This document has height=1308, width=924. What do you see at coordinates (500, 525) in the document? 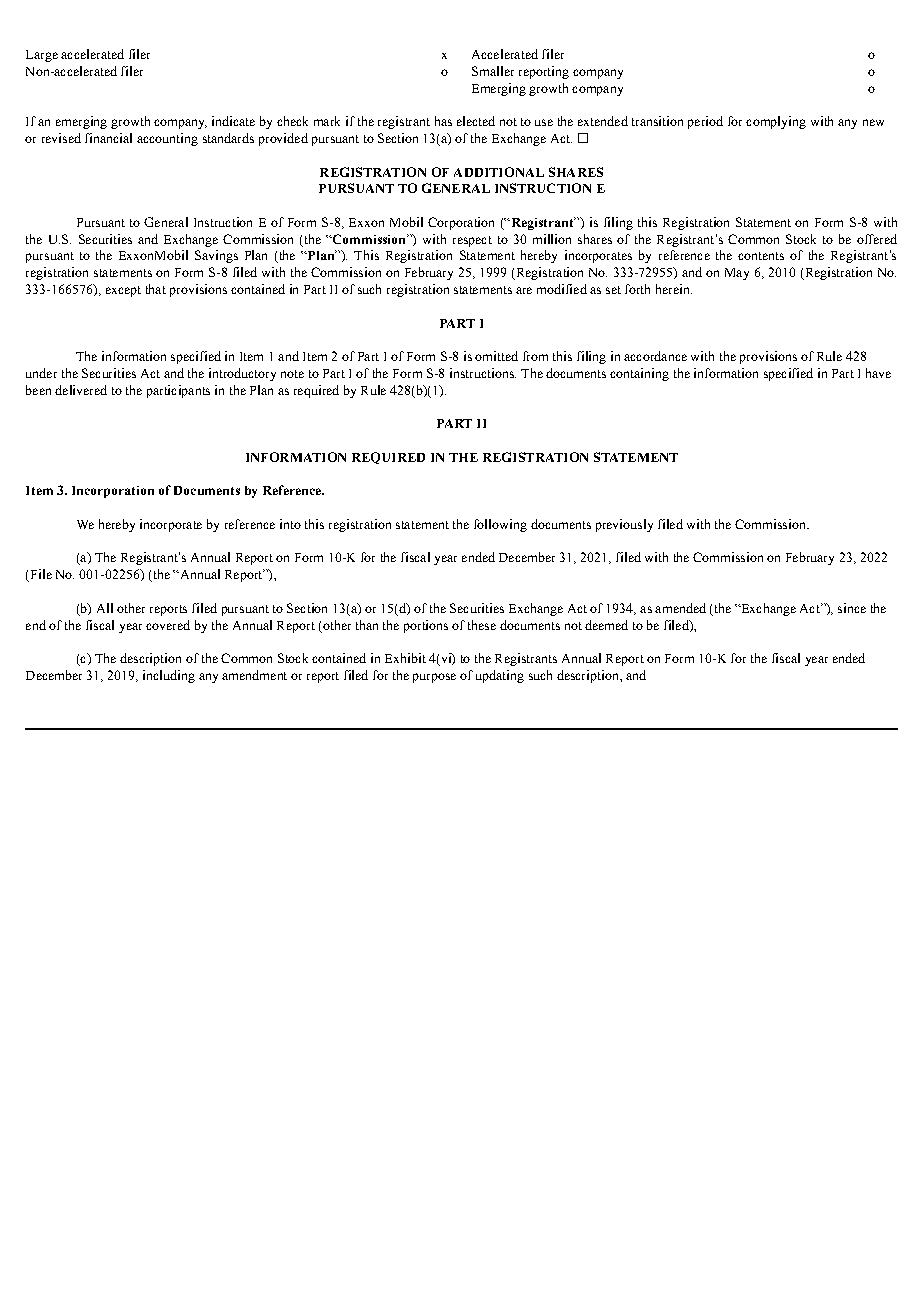
I see `following` at bounding box center [500, 525].
